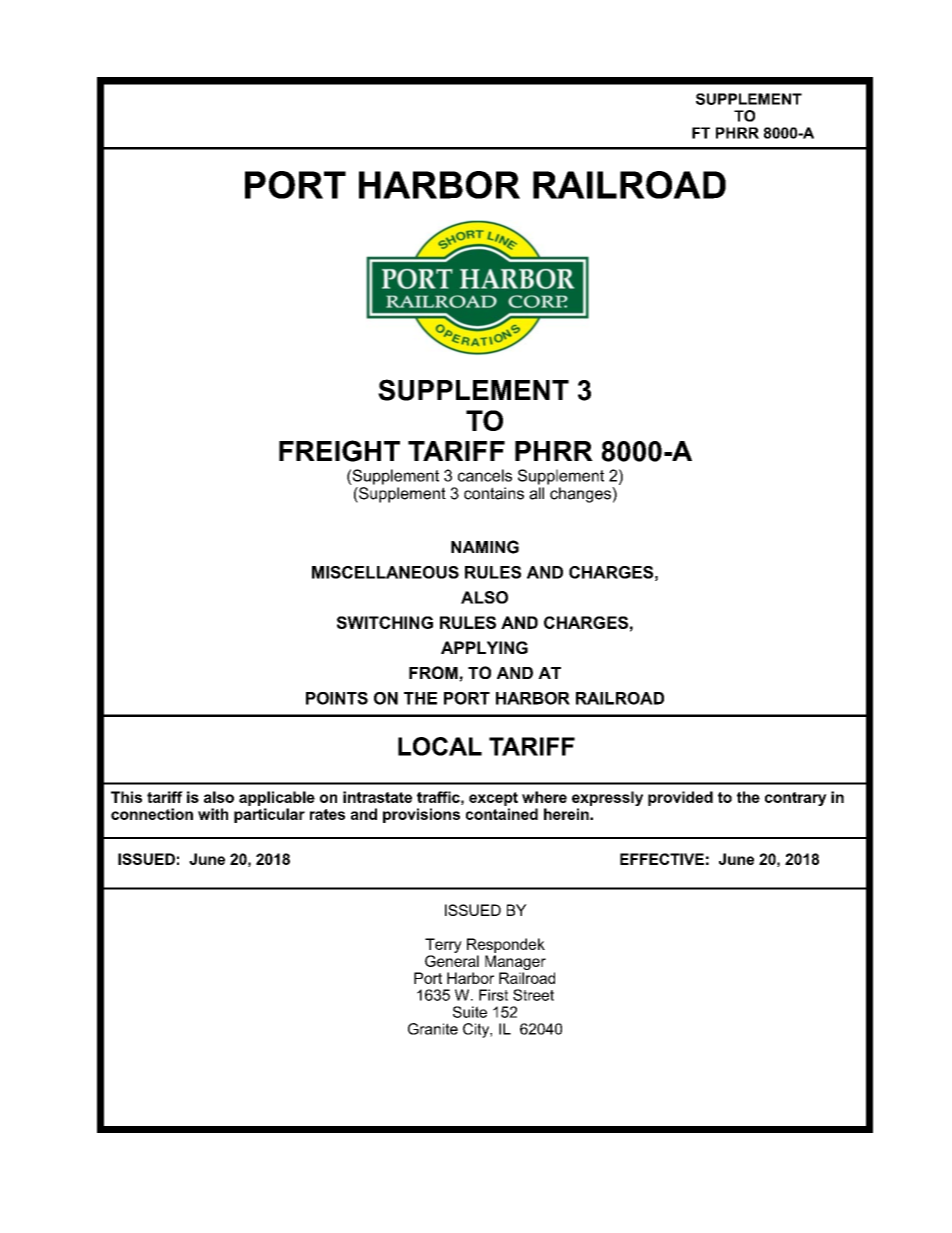 This image has width=952, height=1233. What do you see at coordinates (452, 961) in the image?
I see `General` at bounding box center [452, 961].
